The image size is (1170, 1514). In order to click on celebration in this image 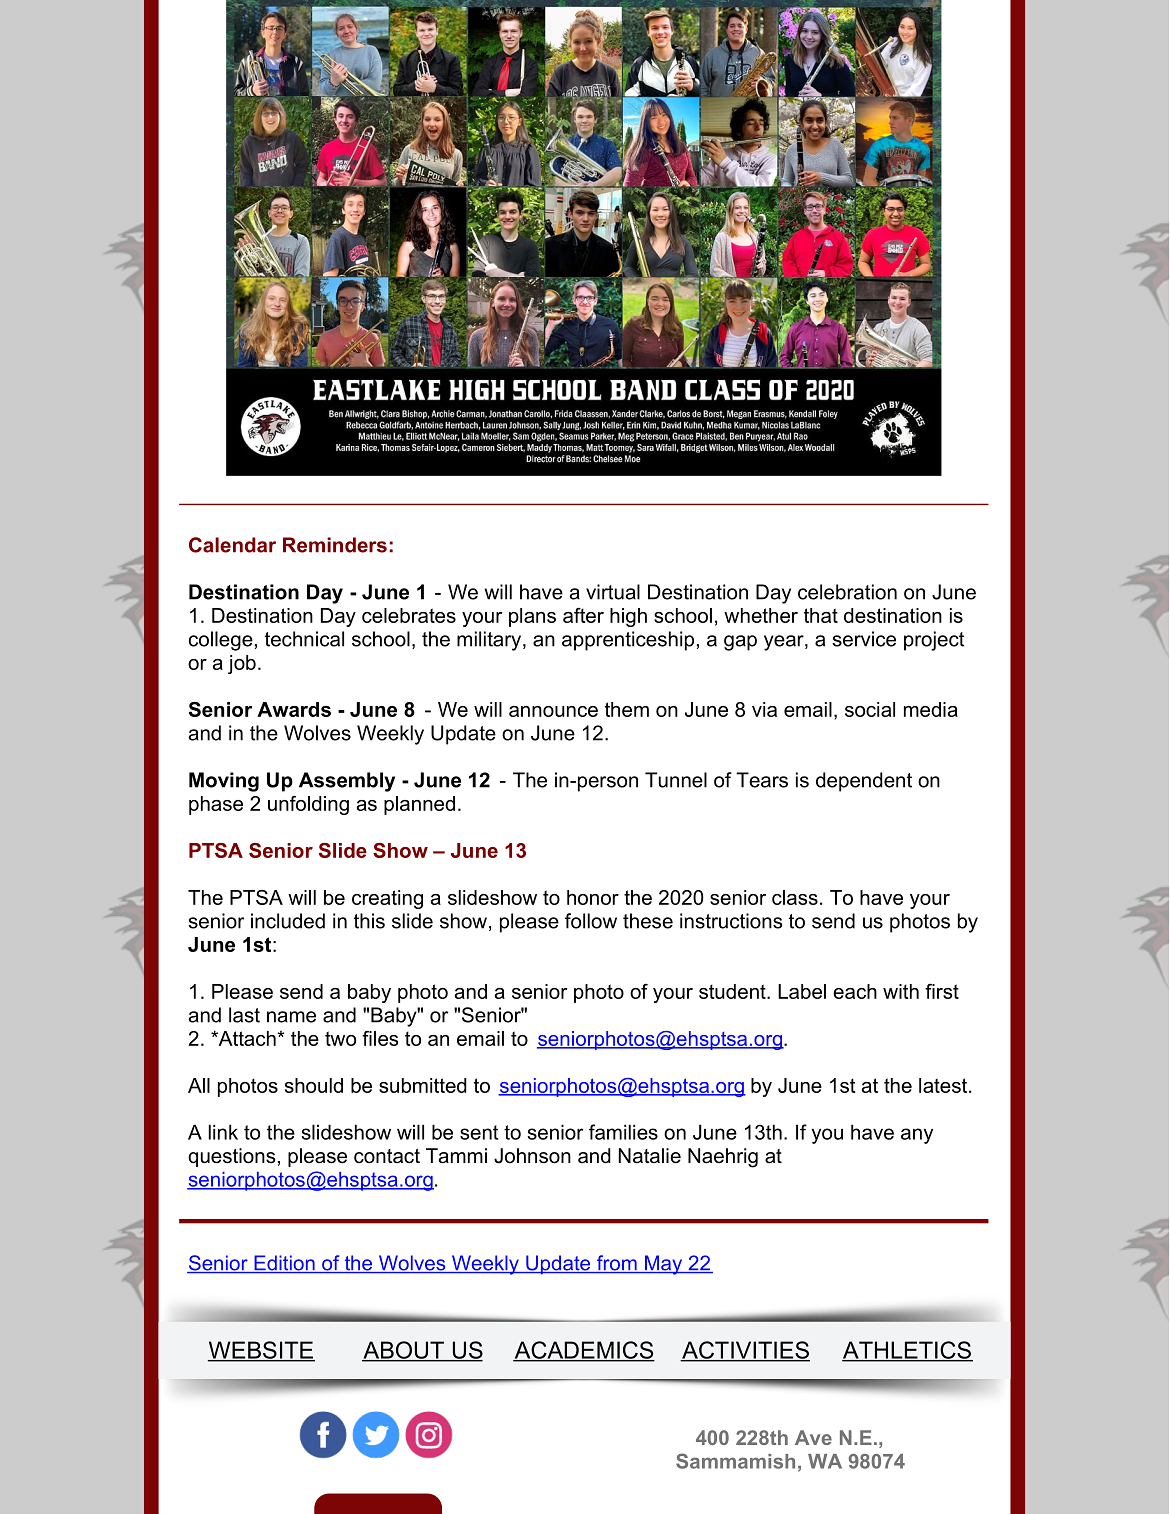, I will do `click(847, 592)`.
